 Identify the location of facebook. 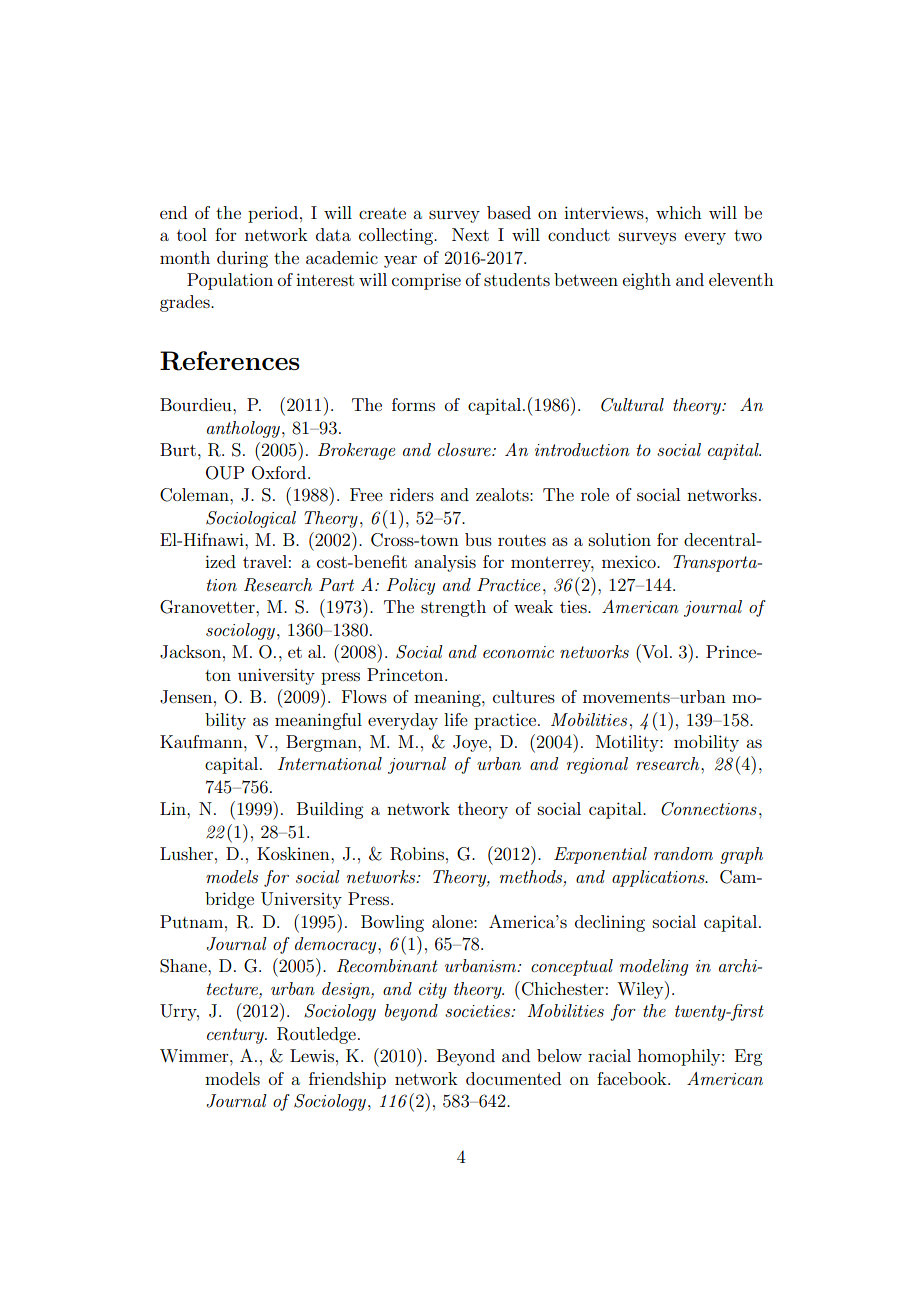
(633, 1078).
